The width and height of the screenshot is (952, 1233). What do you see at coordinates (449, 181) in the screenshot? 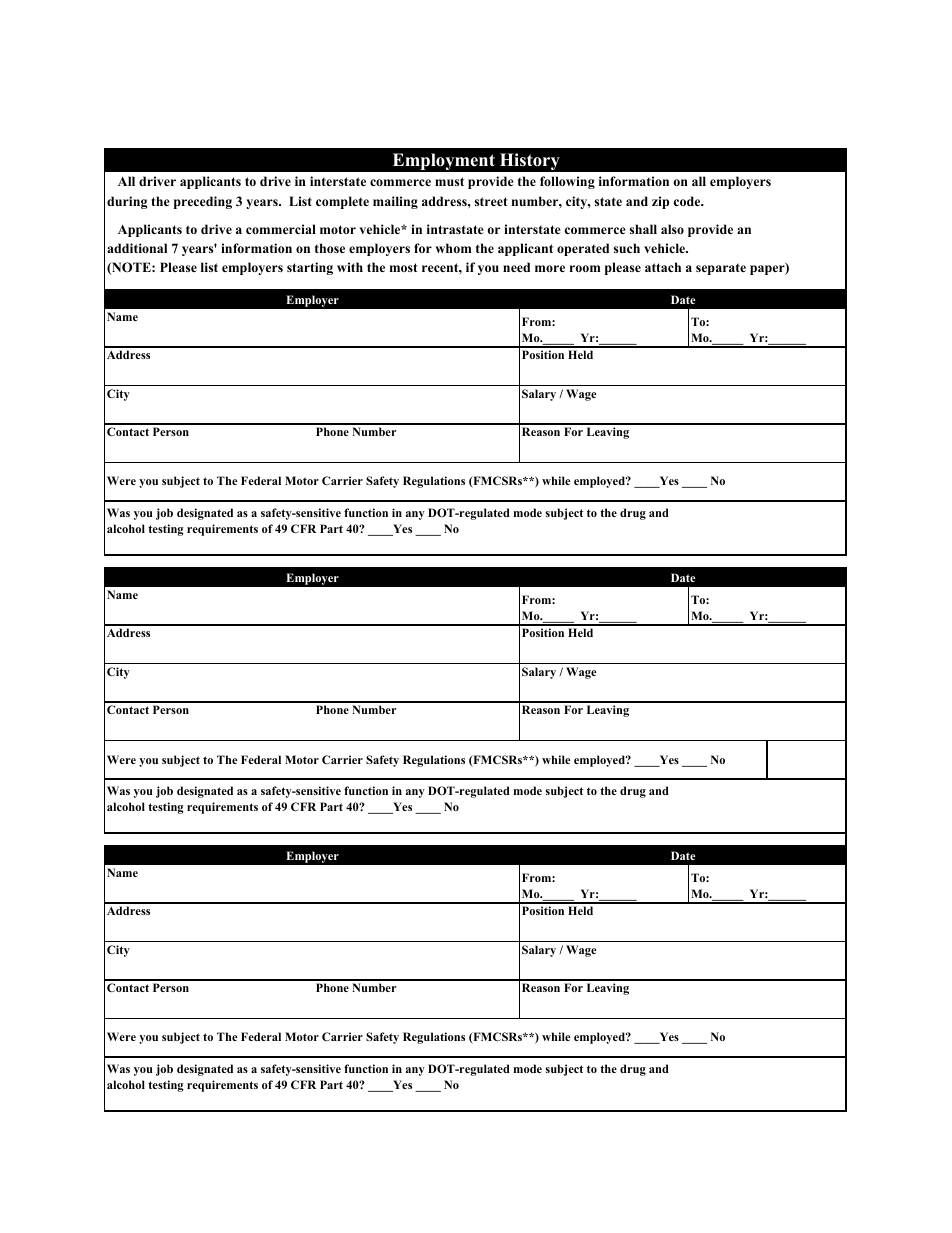
I see `must` at bounding box center [449, 181].
